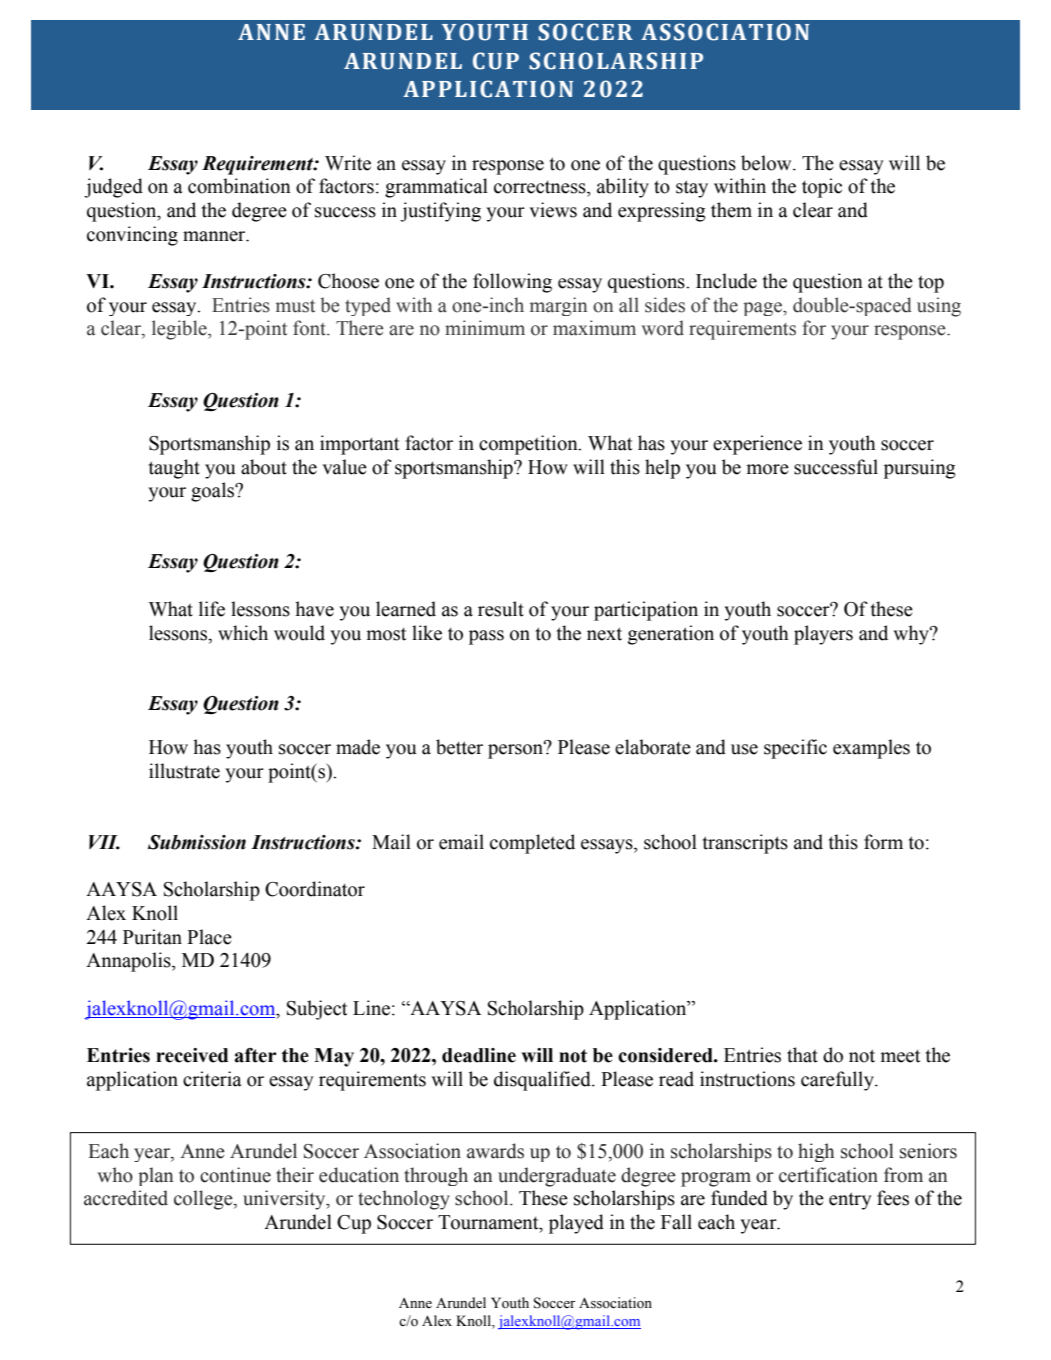 The height and width of the document is (1360, 1051). I want to click on topic, so click(822, 188).
